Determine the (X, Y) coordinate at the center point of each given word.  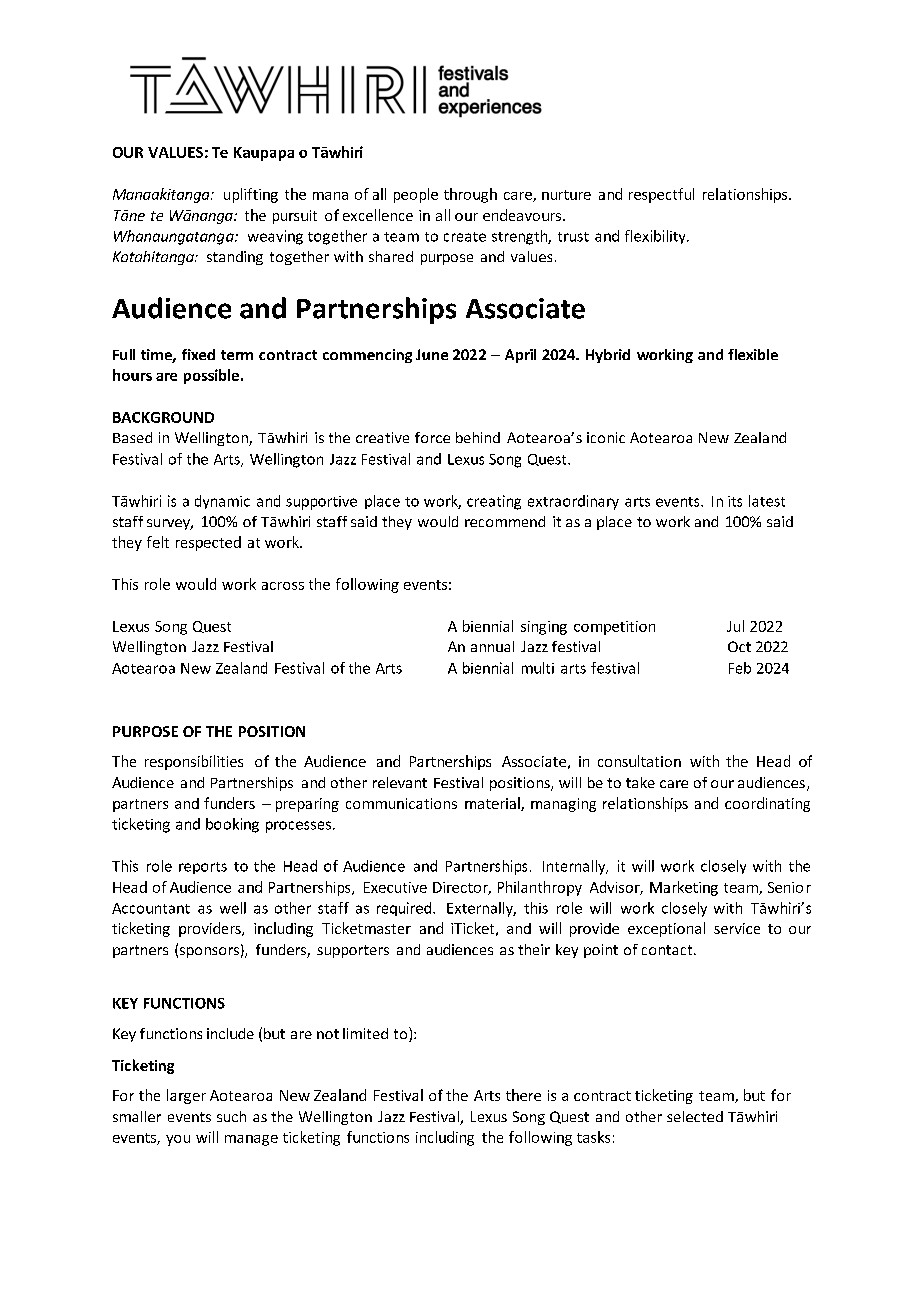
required (405, 909)
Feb (740, 668)
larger (186, 1096)
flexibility (656, 237)
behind (478, 437)
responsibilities (194, 762)
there (523, 1095)
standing (235, 258)
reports (203, 868)
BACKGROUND (163, 417)
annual (492, 646)
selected (695, 1116)
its (735, 501)
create (465, 237)
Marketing (684, 888)
